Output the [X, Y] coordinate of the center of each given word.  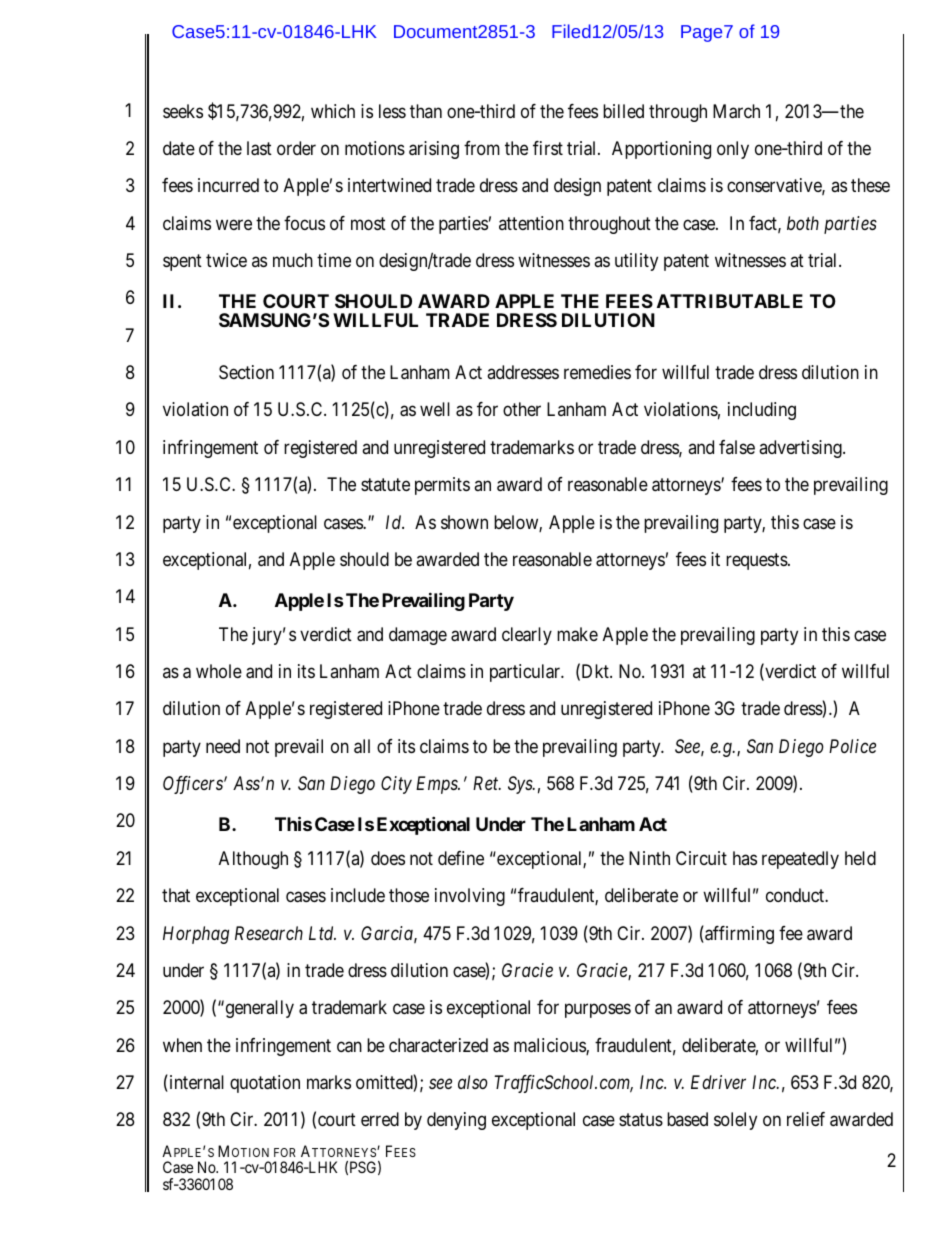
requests [757, 561]
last [259, 148]
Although [253, 860]
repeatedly [800, 860]
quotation [265, 1084]
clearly [527, 636]
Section [246, 372]
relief [806, 1119]
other [522, 409]
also [473, 1082]
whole [219, 671]
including [762, 411]
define [461, 858]
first [548, 148]
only [733, 150]
